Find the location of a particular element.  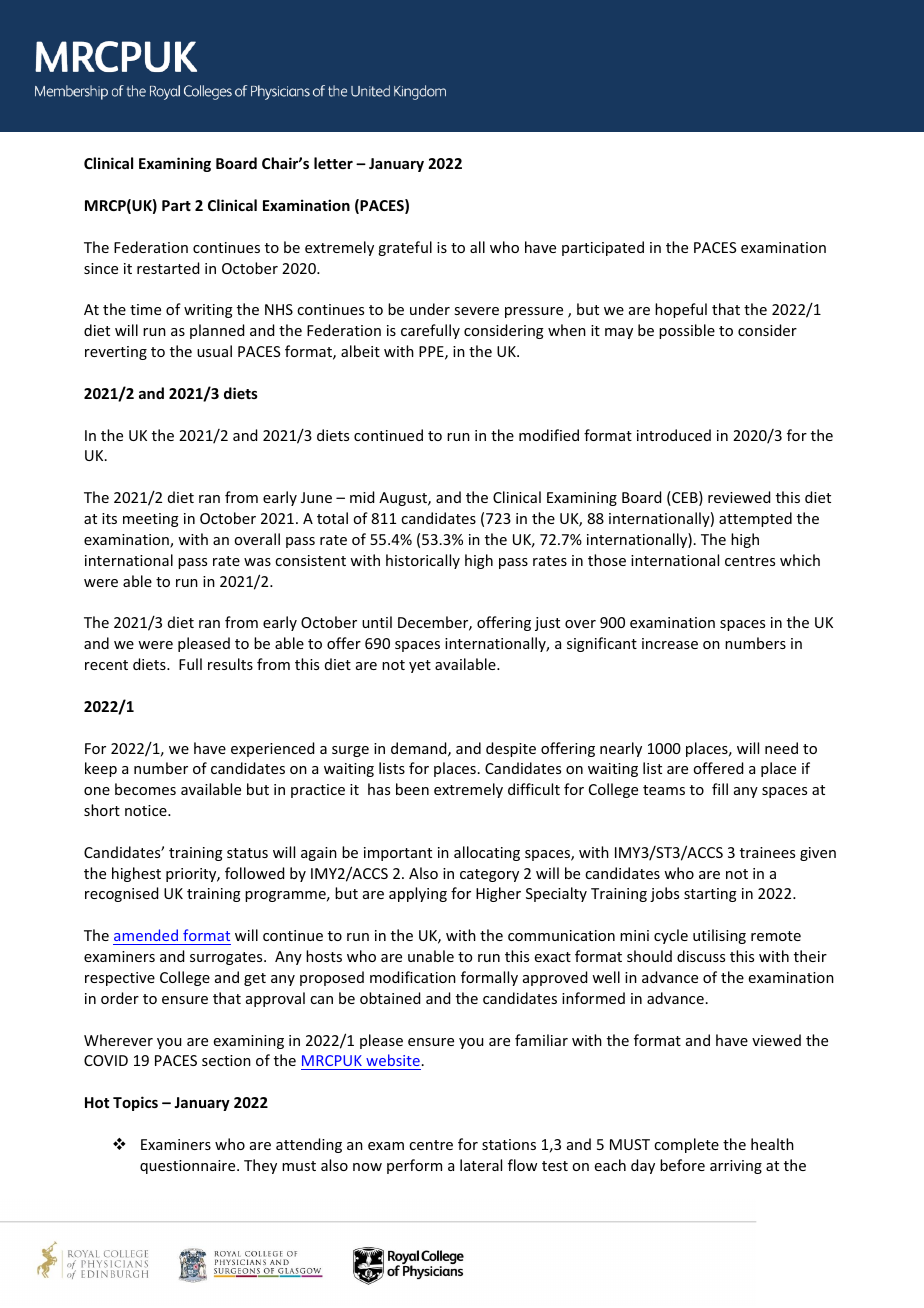

restarted is located at coordinates (168, 268).
